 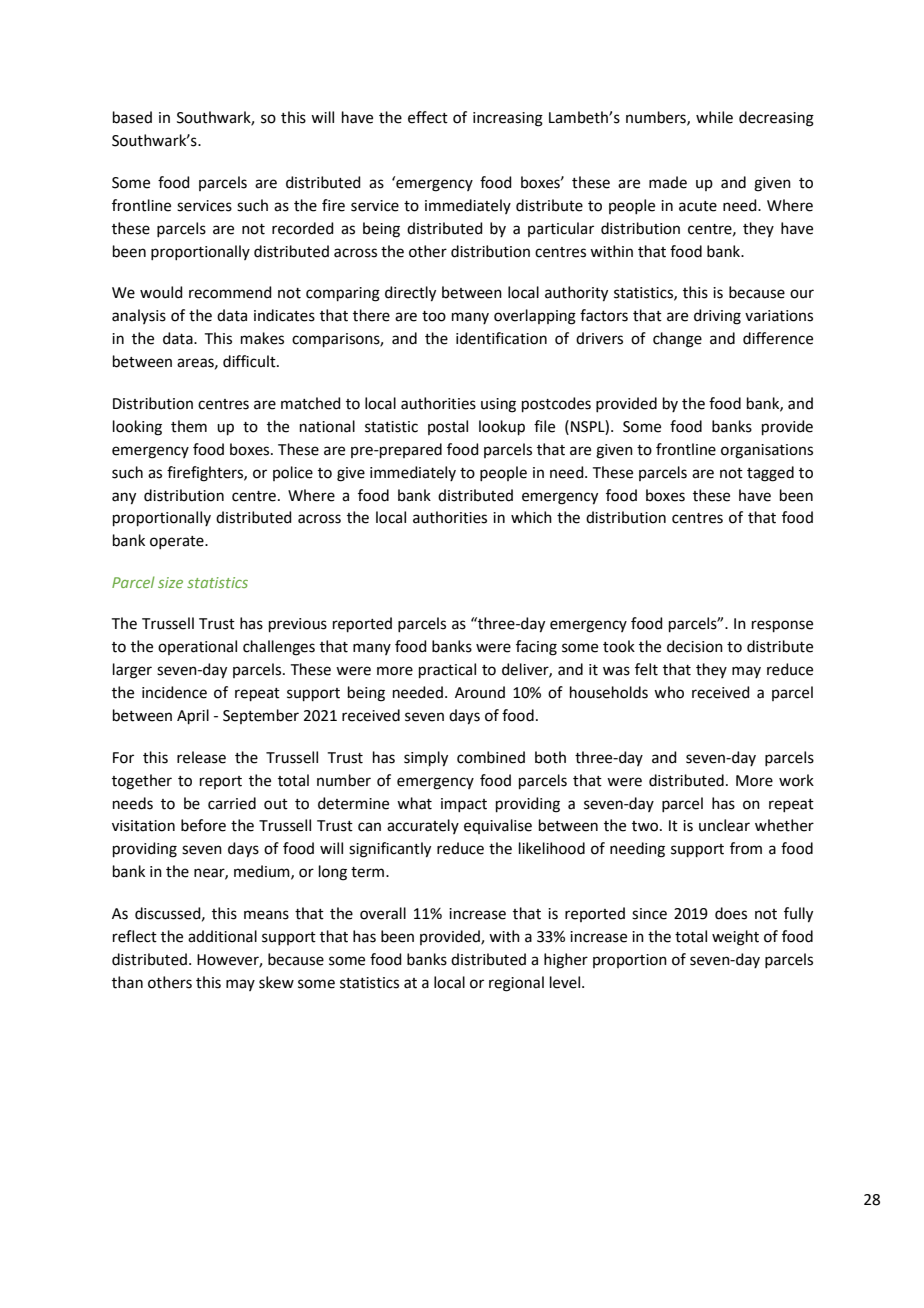 What do you see at coordinates (132, 117) in the image?
I see `based` at bounding box center [132, 117].
